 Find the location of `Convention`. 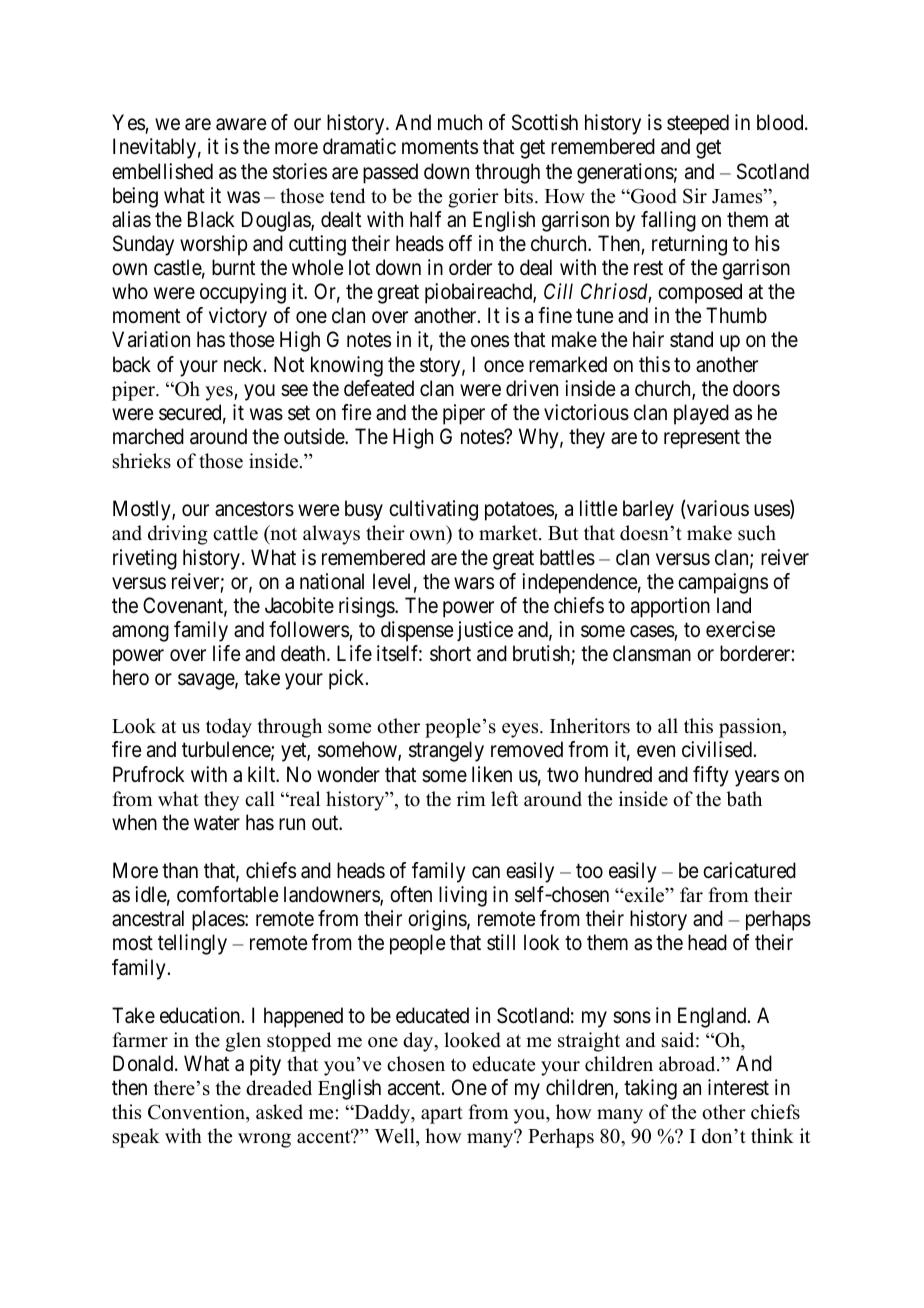

Convention is located at coordinates (198, 1113).
